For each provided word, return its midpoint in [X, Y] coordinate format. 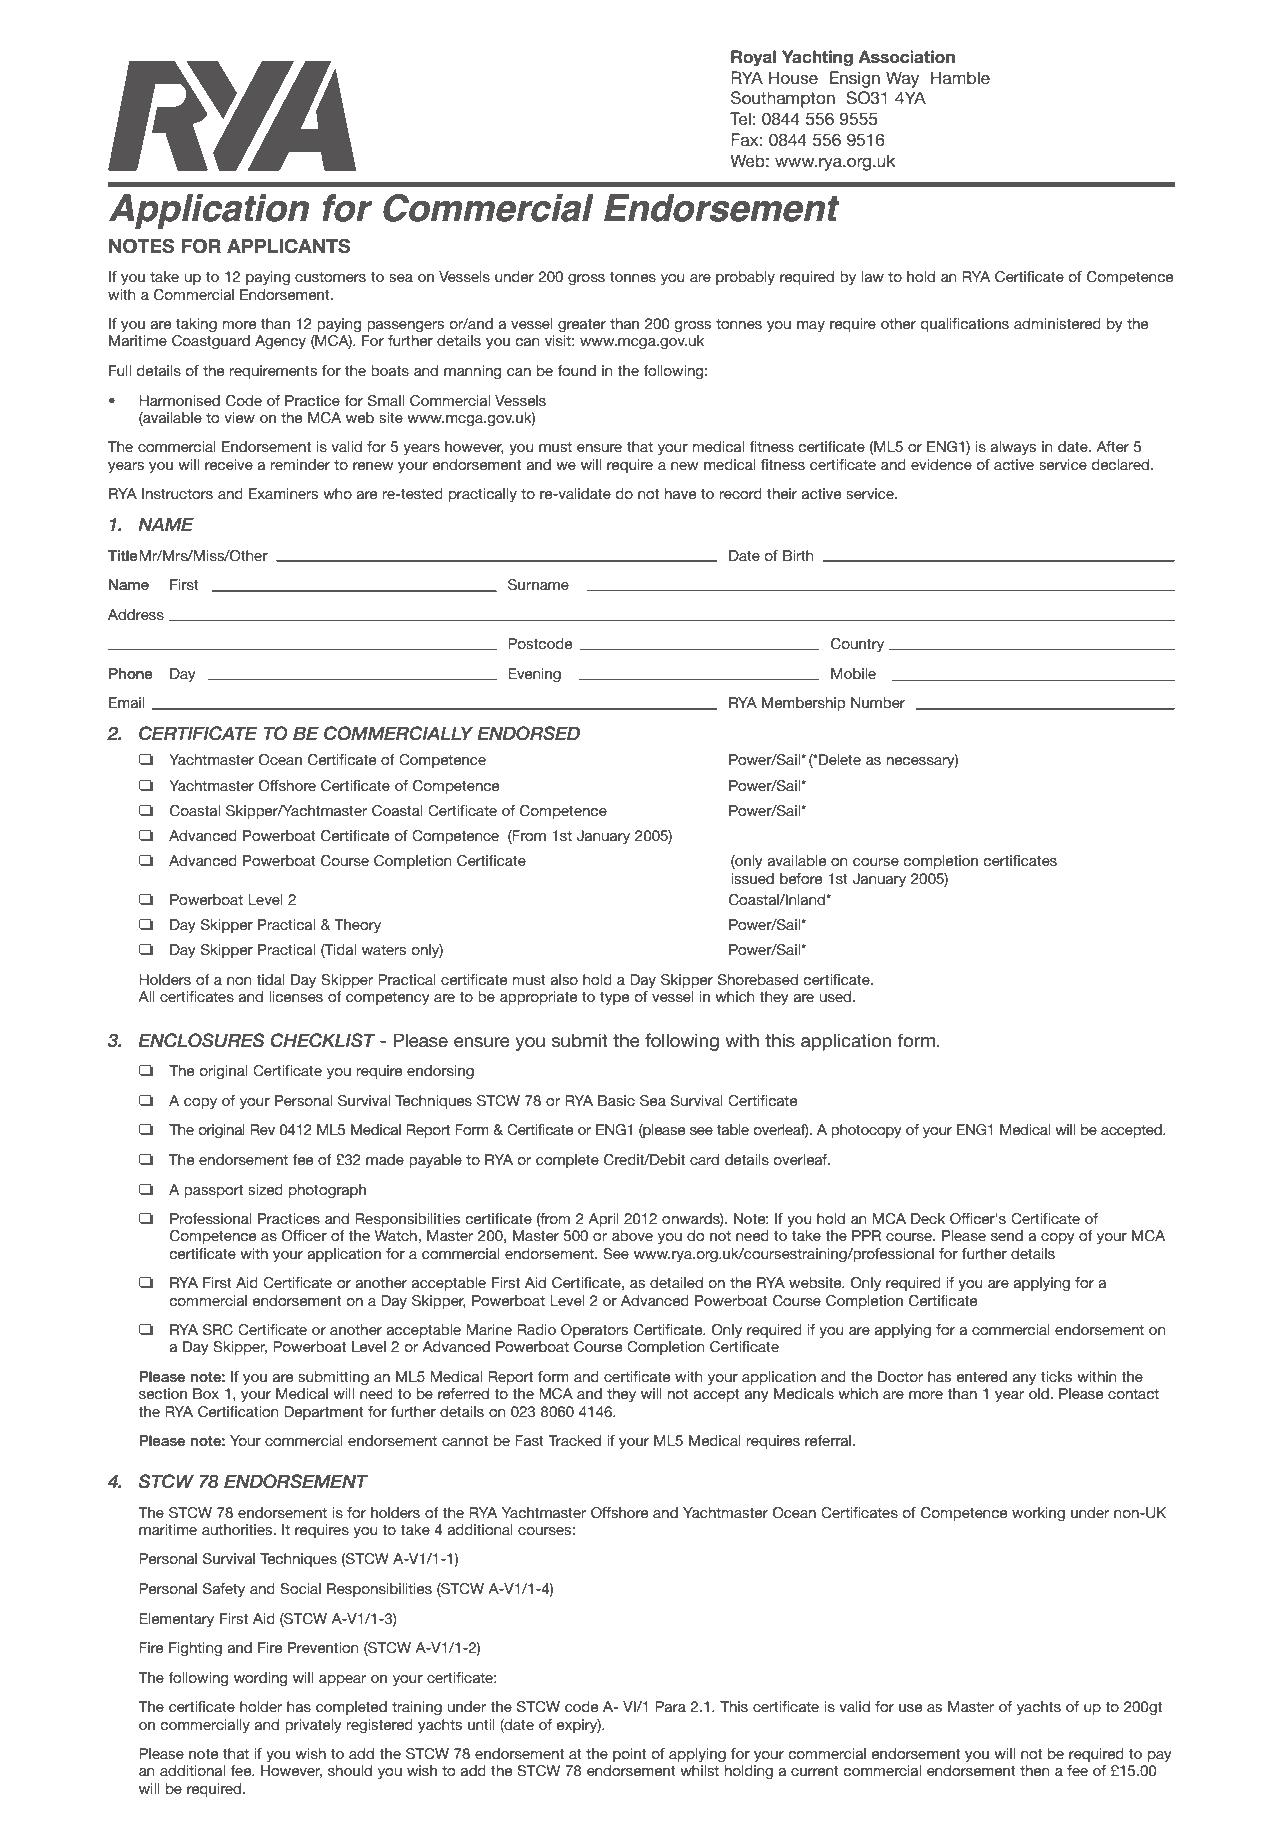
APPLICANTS [289, 246]
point [629, 1755]
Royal [753, 58]
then [1035, 1770]
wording [260, 1679]
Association [906, 57]
